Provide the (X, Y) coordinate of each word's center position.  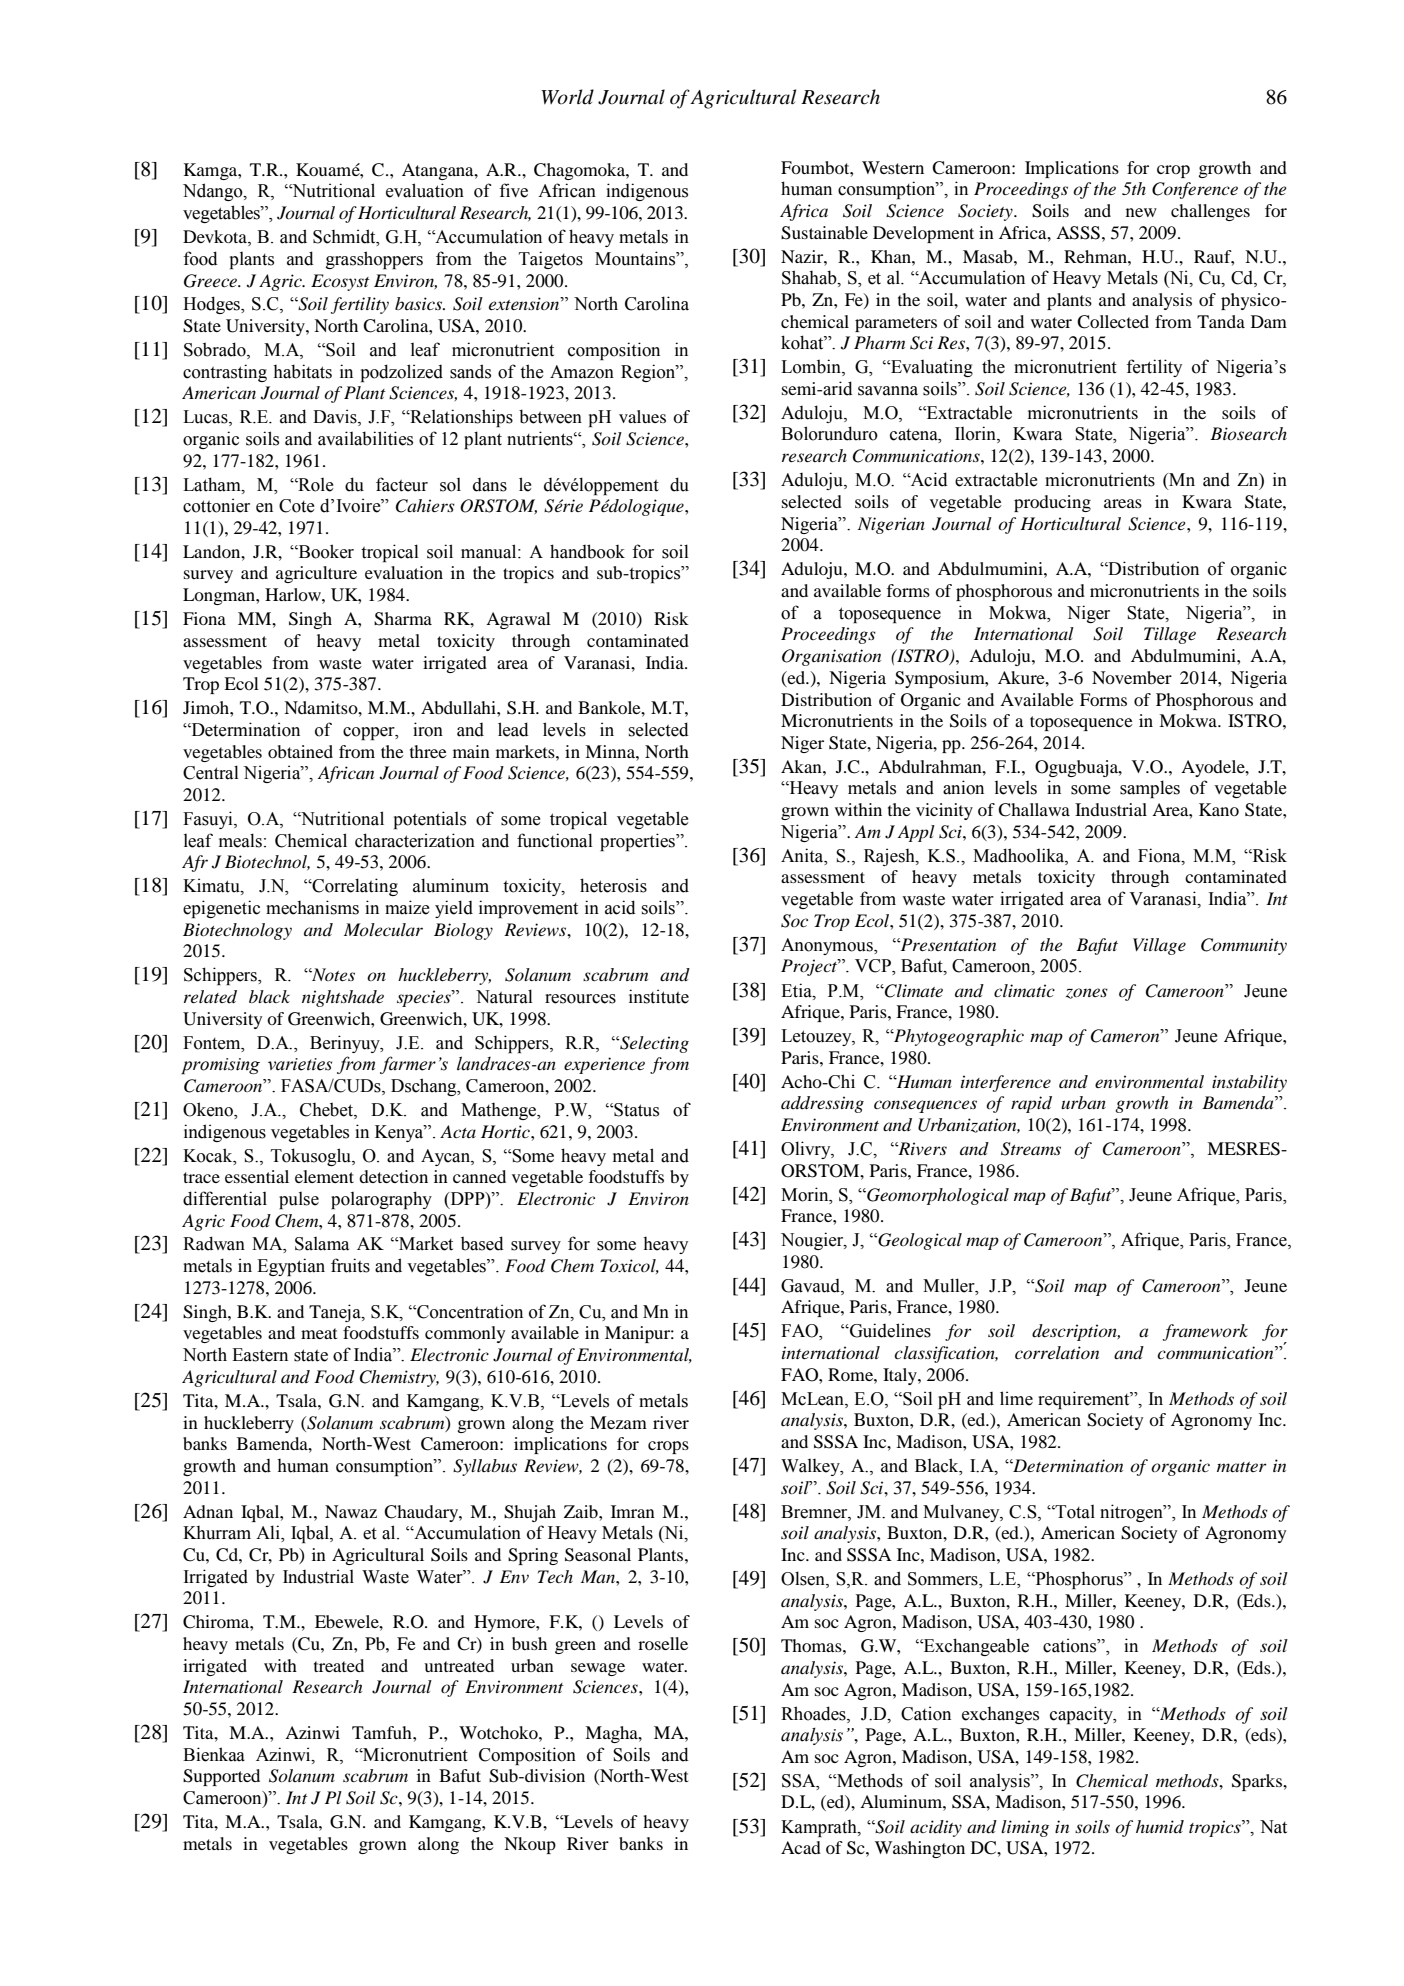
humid (1160, 1826)
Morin (806, 1194)
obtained (300, 751)
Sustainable (824, 233)
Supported (221, 1777)
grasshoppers (374, 260)
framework (1205, 1332)
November (1132, 677)
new (1141, 212)
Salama (322, 1244)
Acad (801, 1847)
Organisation (831, 657)
